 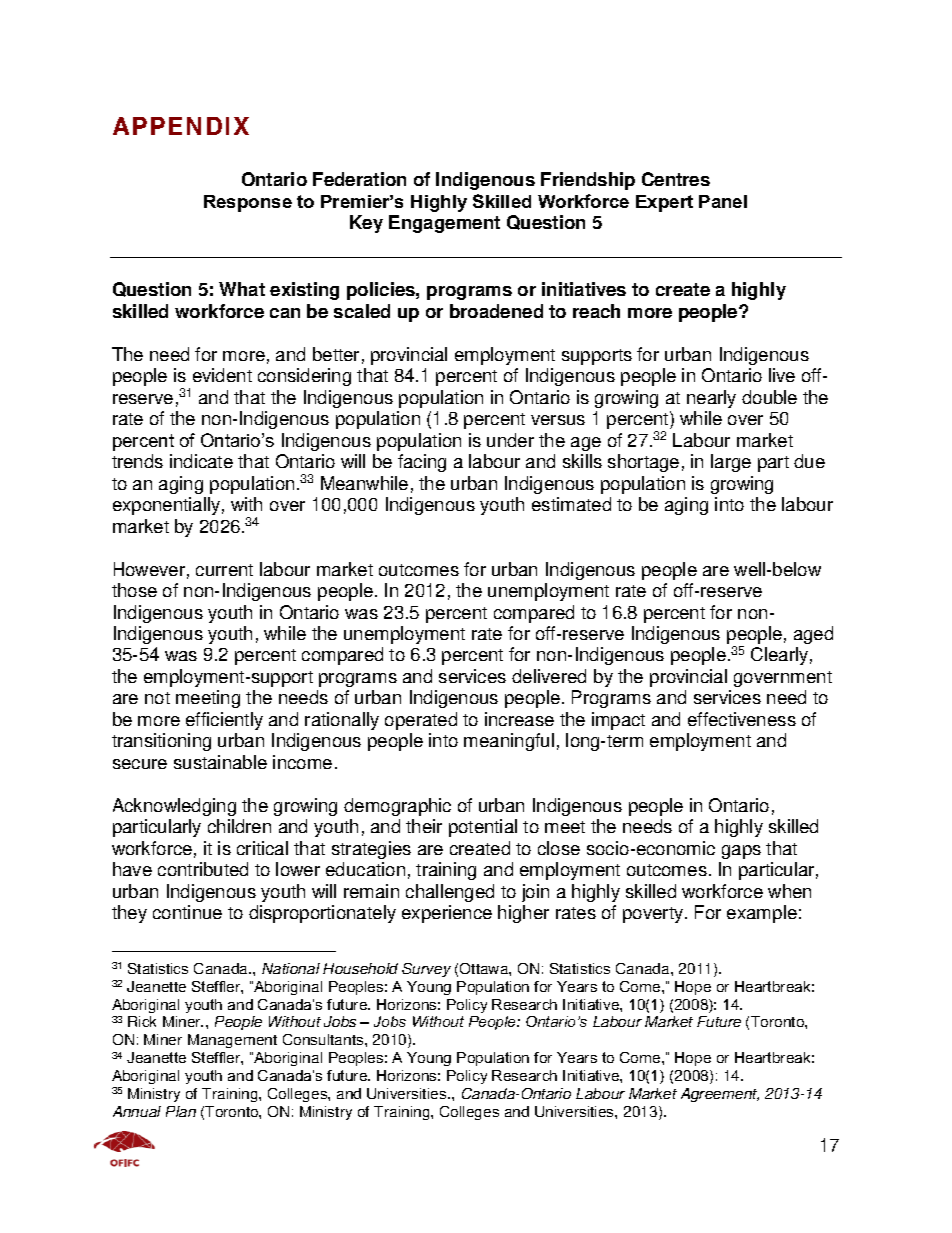 What do you see at coordinates (181, 1111) in the screenshot?
I see `Plan` at bounding box center [181, 1111].
